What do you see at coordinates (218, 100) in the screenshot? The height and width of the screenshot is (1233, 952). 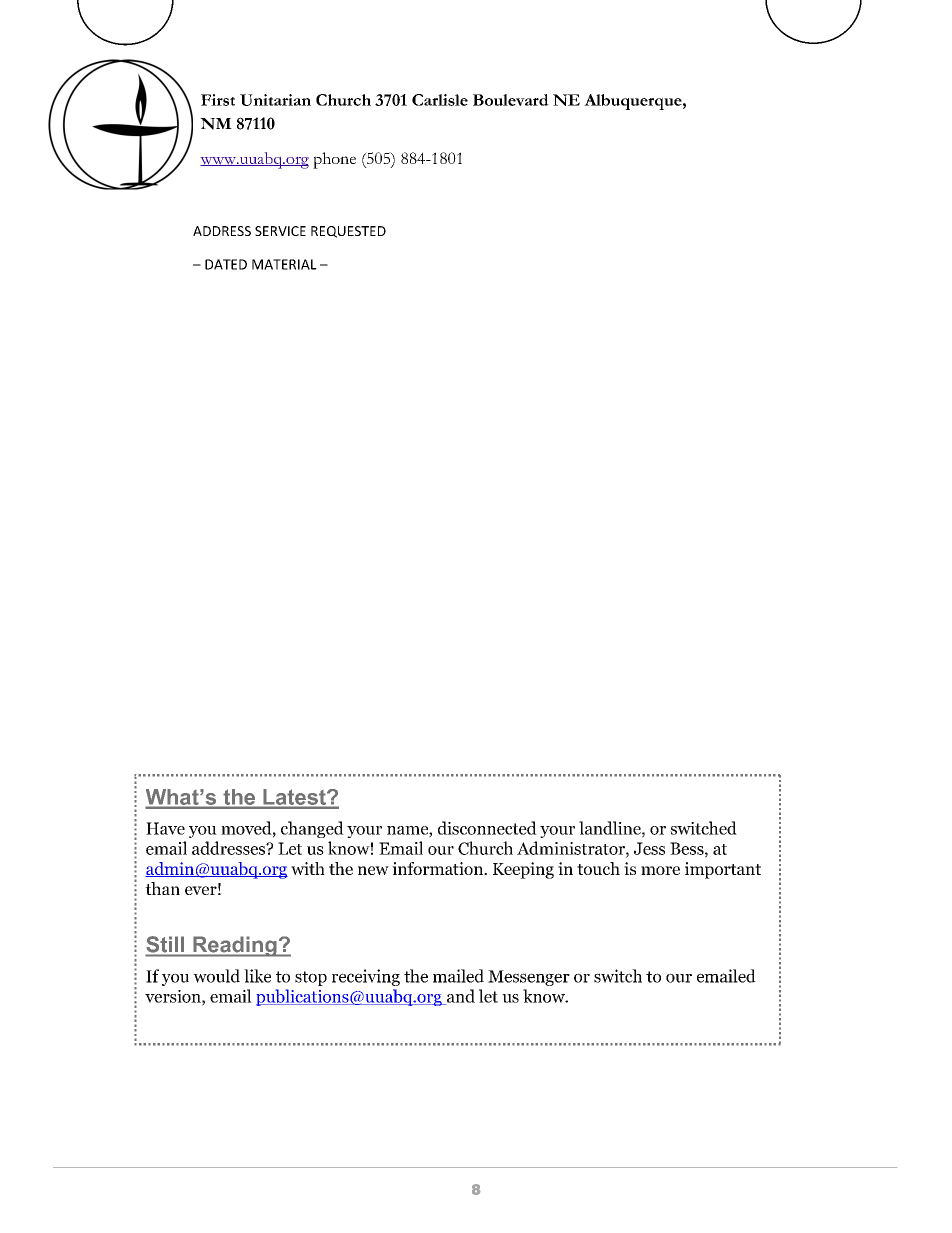 I see `First` at bounding box center [218, 100].
